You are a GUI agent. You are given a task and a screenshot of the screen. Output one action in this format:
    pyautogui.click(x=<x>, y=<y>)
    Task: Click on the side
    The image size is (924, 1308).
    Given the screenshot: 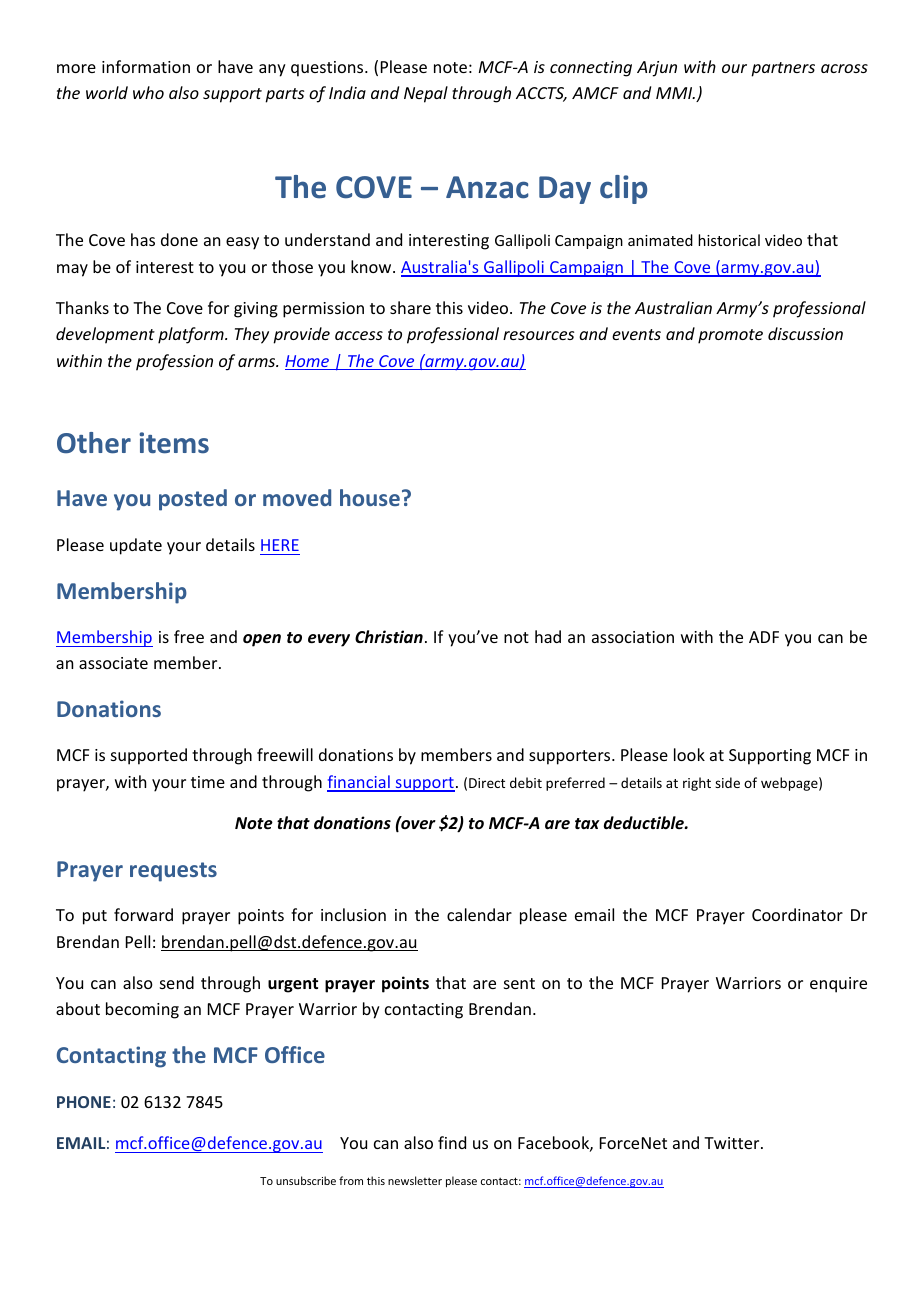 What is the action you would take?
    pyautogui.click(x=727, y=782)
